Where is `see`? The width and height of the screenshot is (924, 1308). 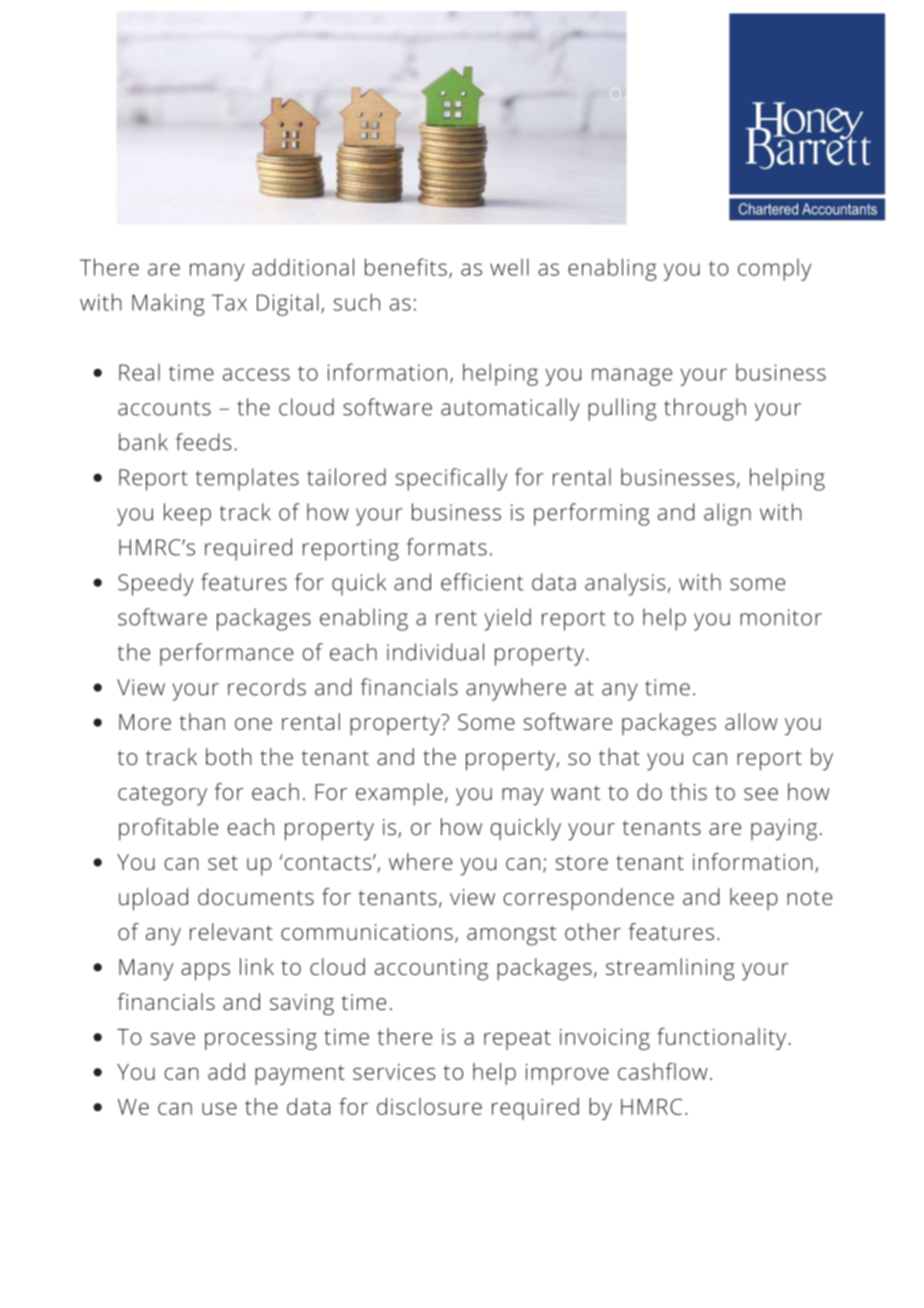 see is located at coordinates (761, 794).
